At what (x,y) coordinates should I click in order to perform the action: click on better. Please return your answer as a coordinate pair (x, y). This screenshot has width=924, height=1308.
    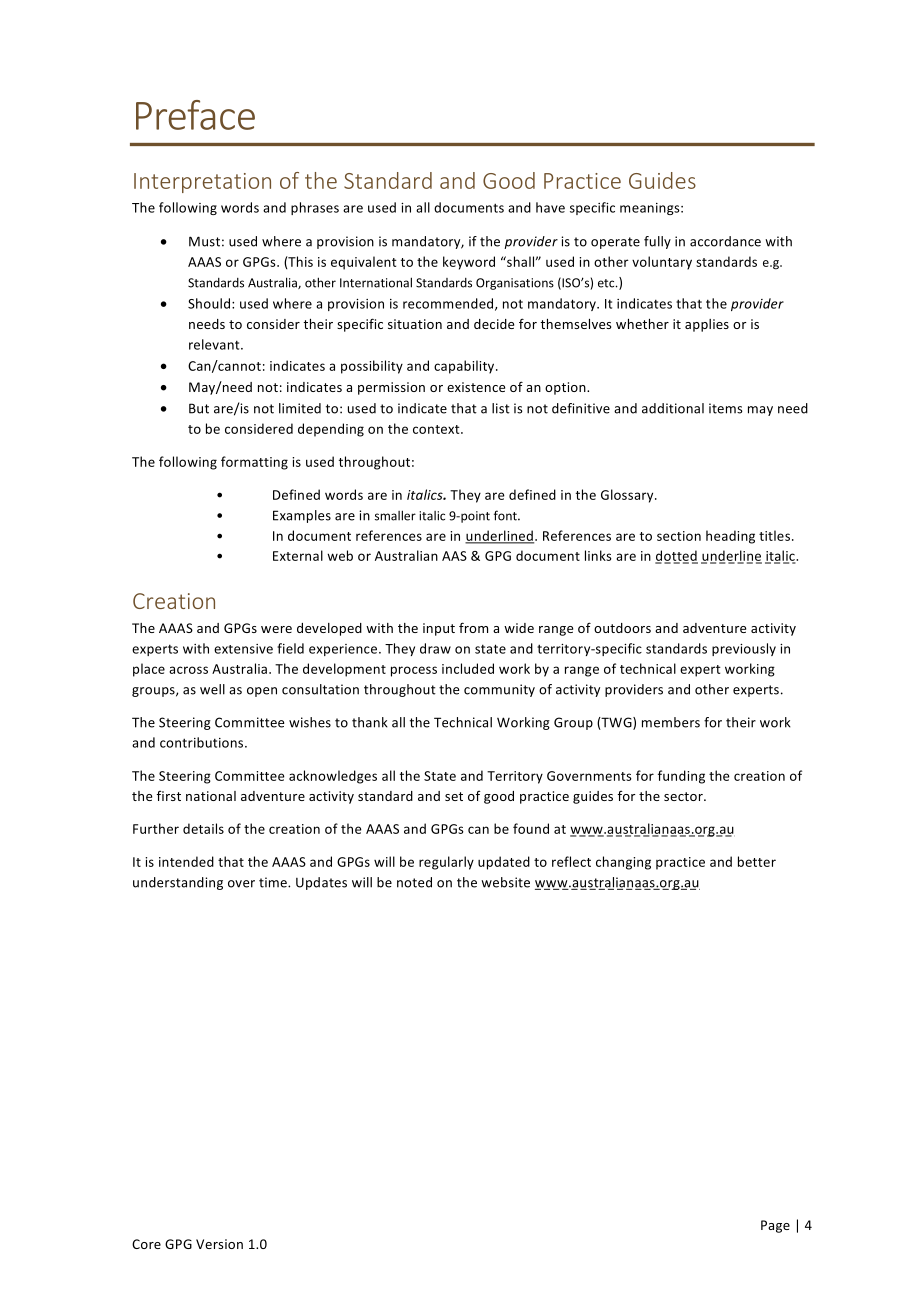
    Looking at the image, I should click on (757, 861).
